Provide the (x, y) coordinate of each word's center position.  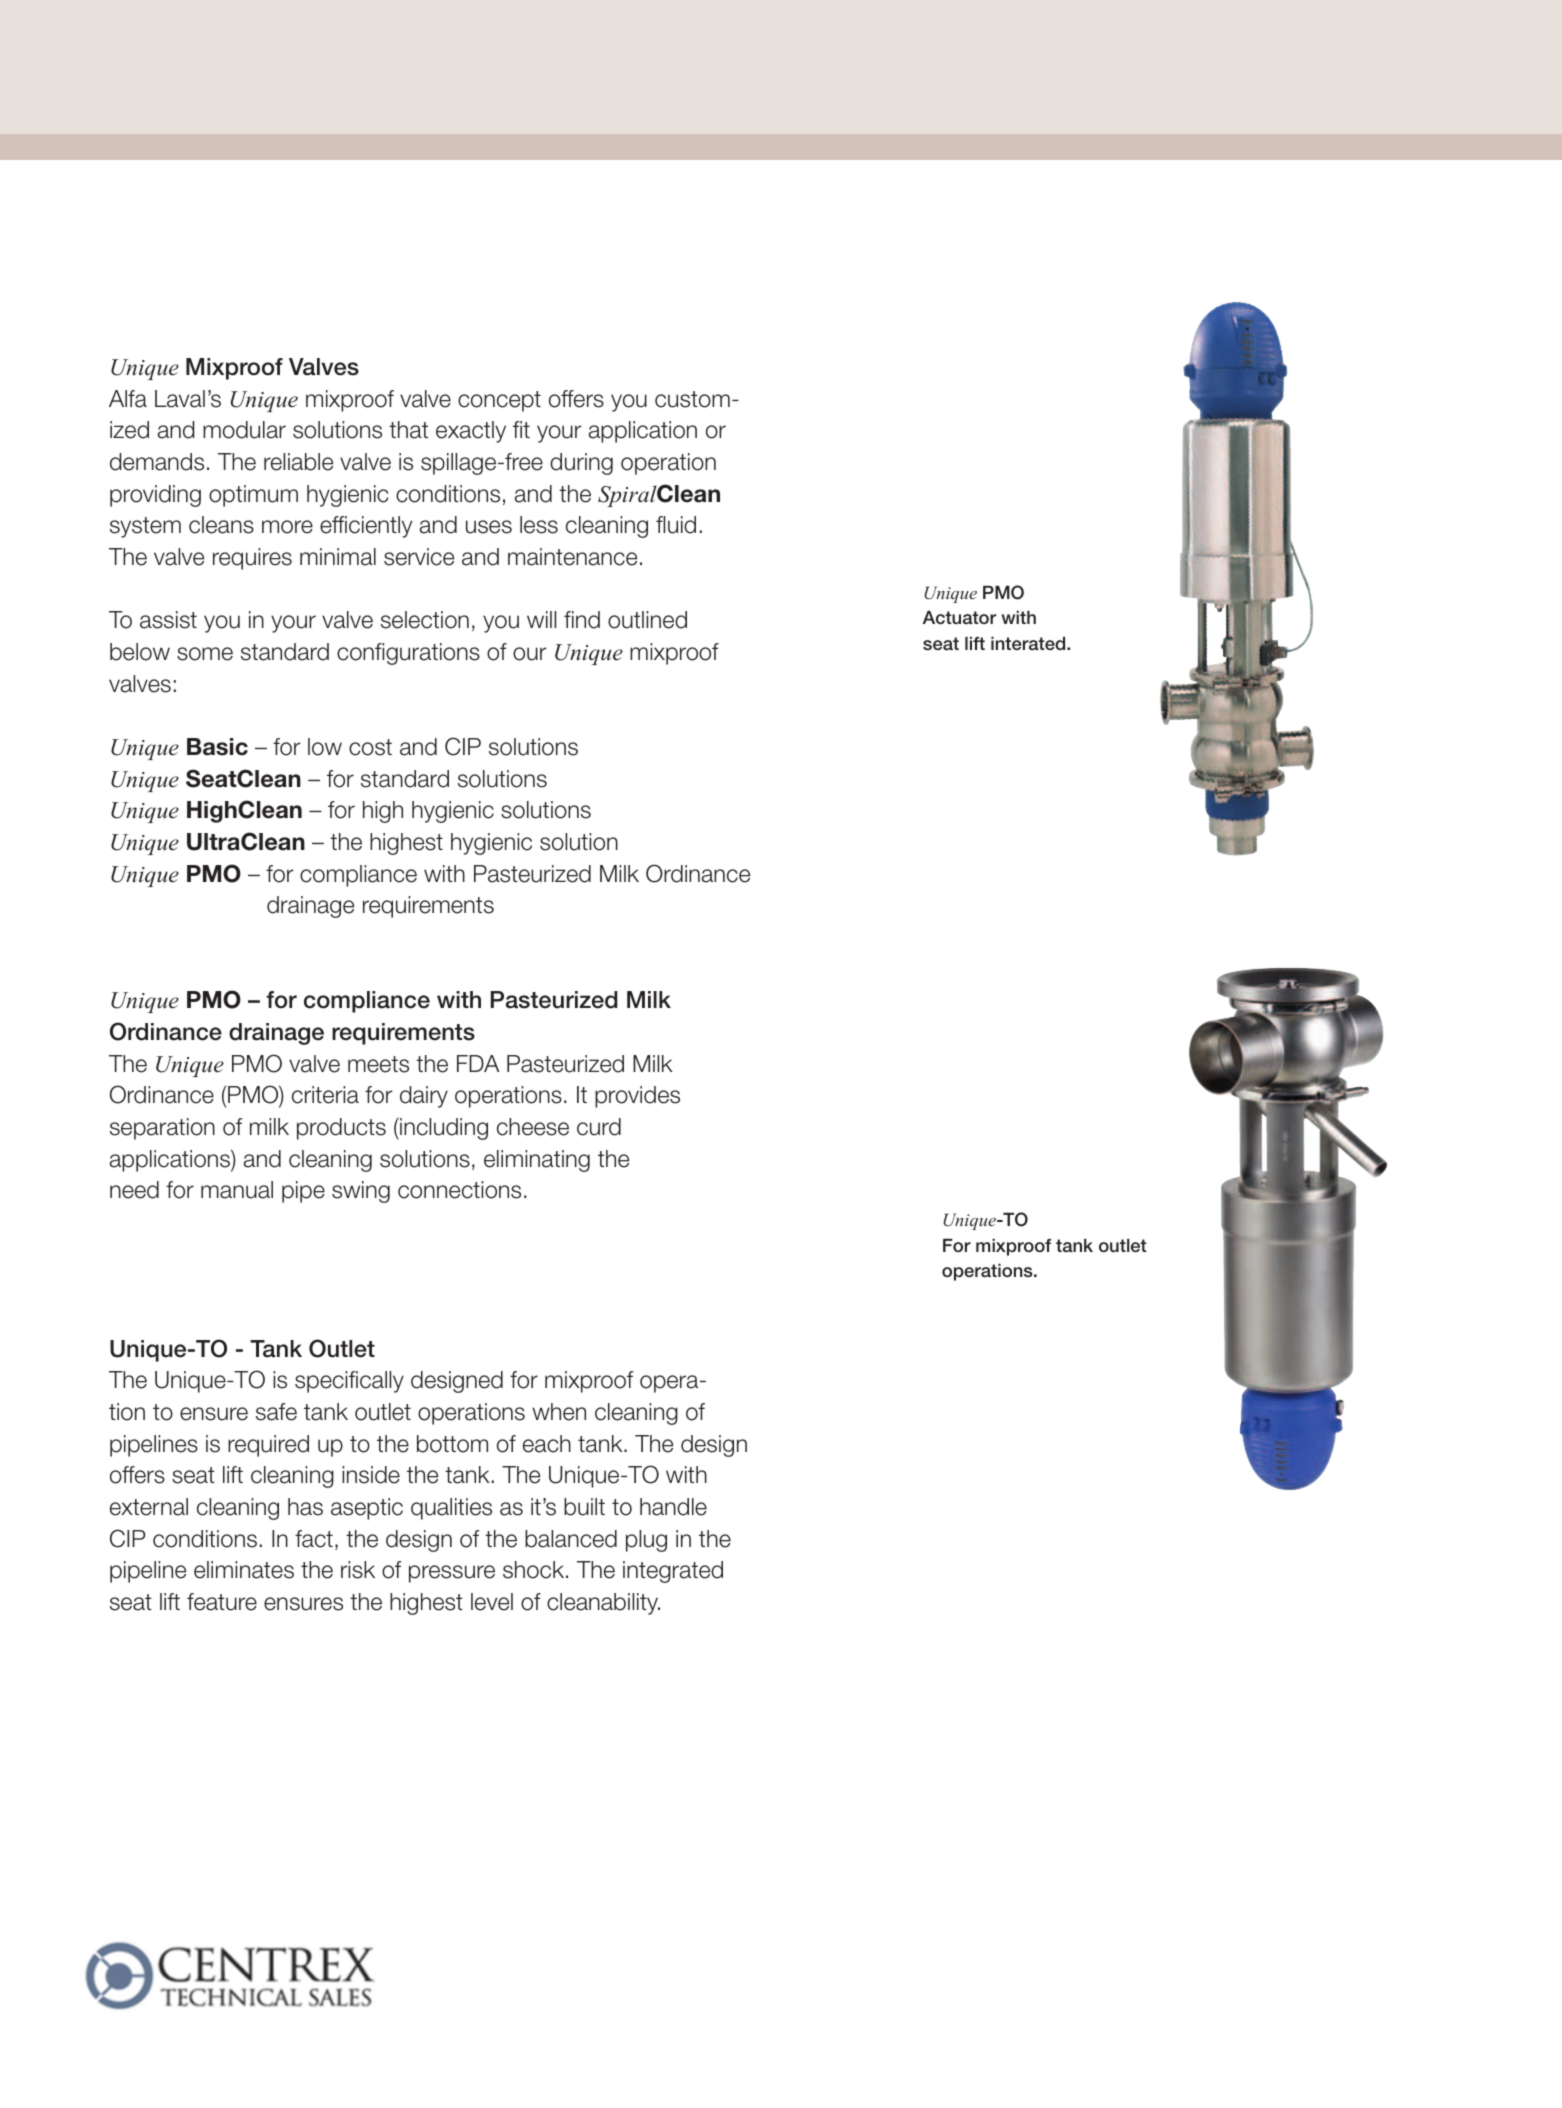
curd (599, 1127)
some (205, 654)
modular (244, 430)
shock (535, 1570)
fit (521, 429)
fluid (676, 525)
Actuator (959, 617)
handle (673, 1507)
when (559, 1412)
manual (237, 1190)
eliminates (244, 1570)
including (443, 1129)
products (341, 1129)
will (541, 619)
